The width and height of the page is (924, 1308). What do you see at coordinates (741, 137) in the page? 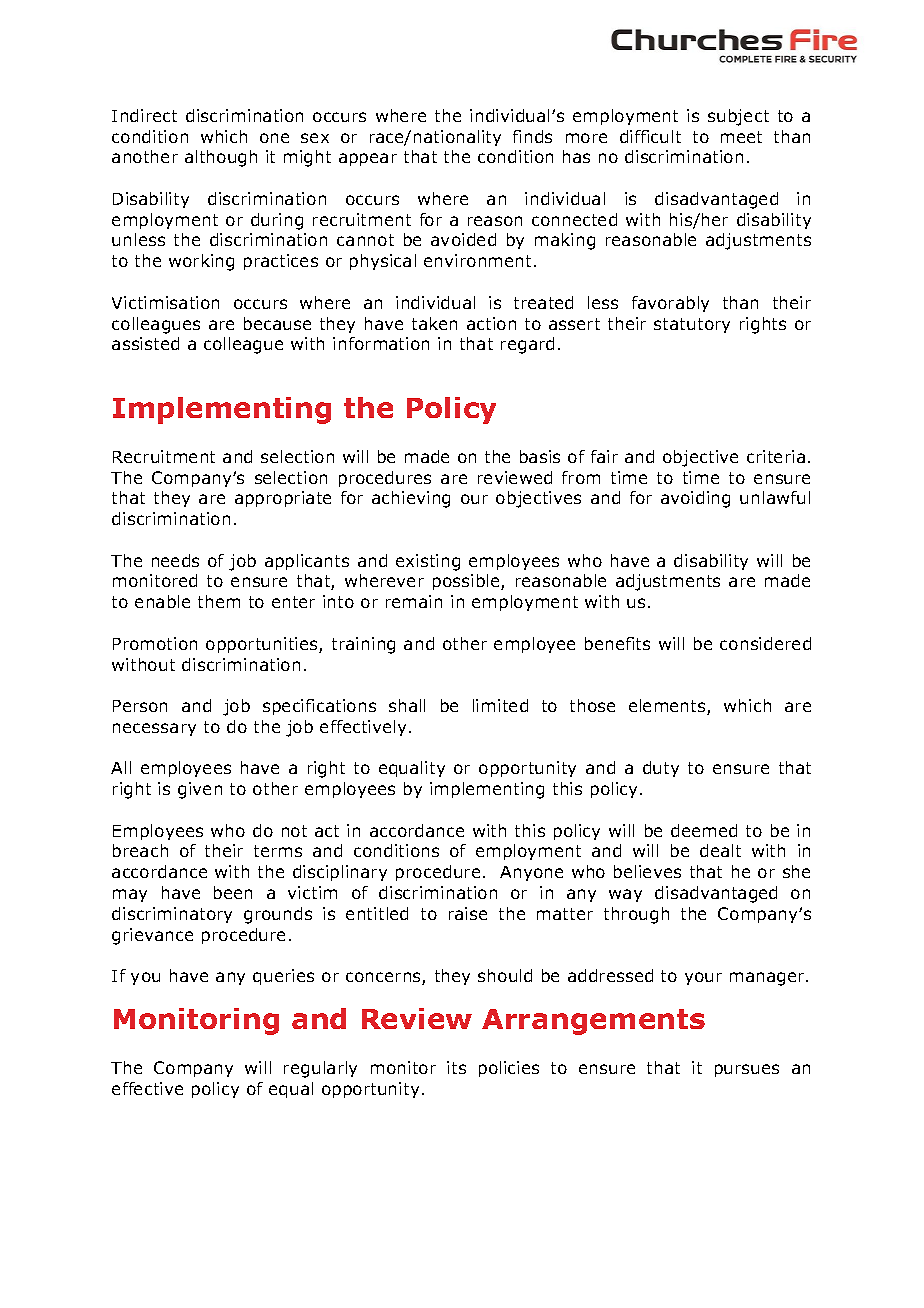
I see `meet` at bounding box center [741, 137].
